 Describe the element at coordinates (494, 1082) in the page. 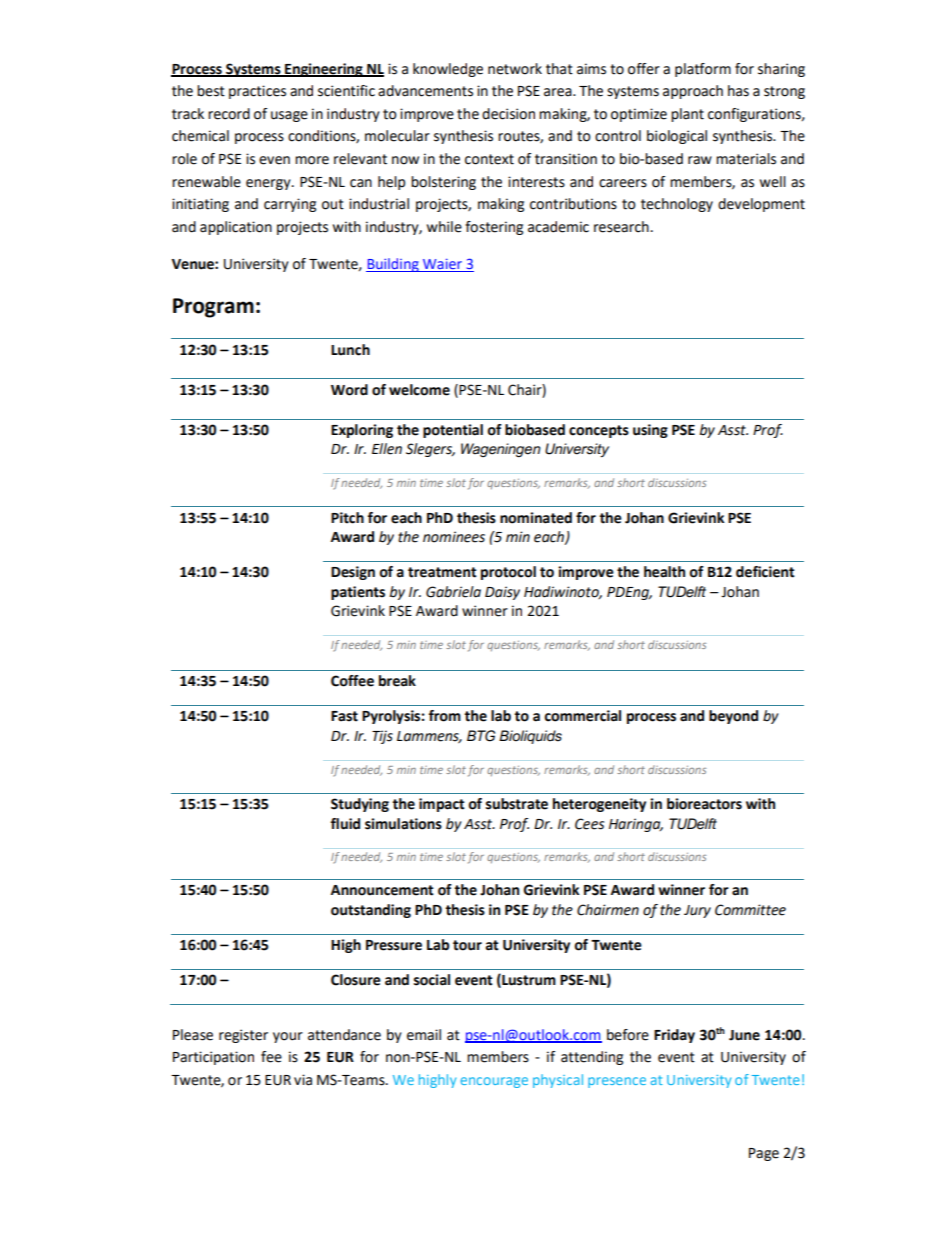

I see `encourage` at that location.
